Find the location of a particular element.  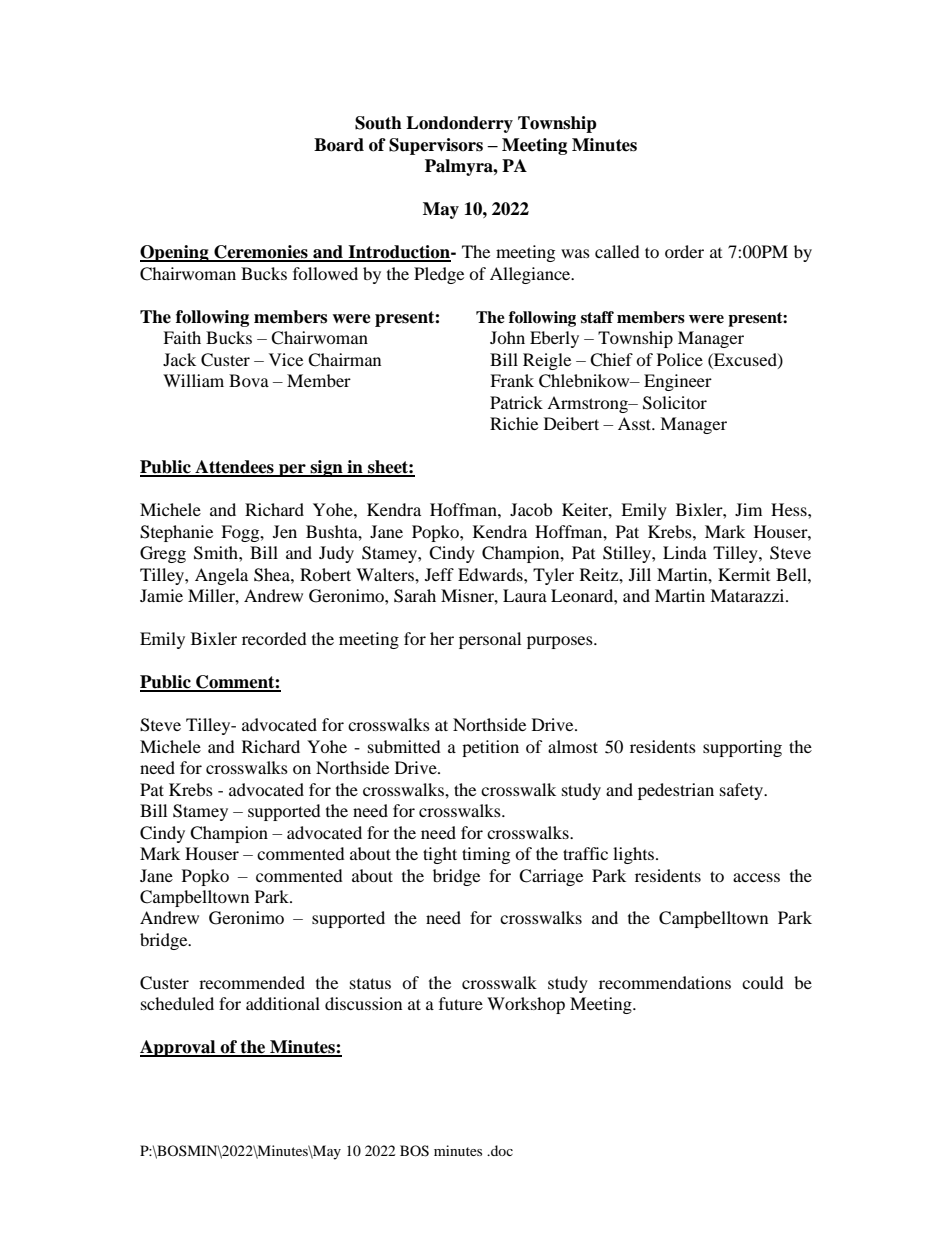

recommended is located at coordinates (252, 982).
